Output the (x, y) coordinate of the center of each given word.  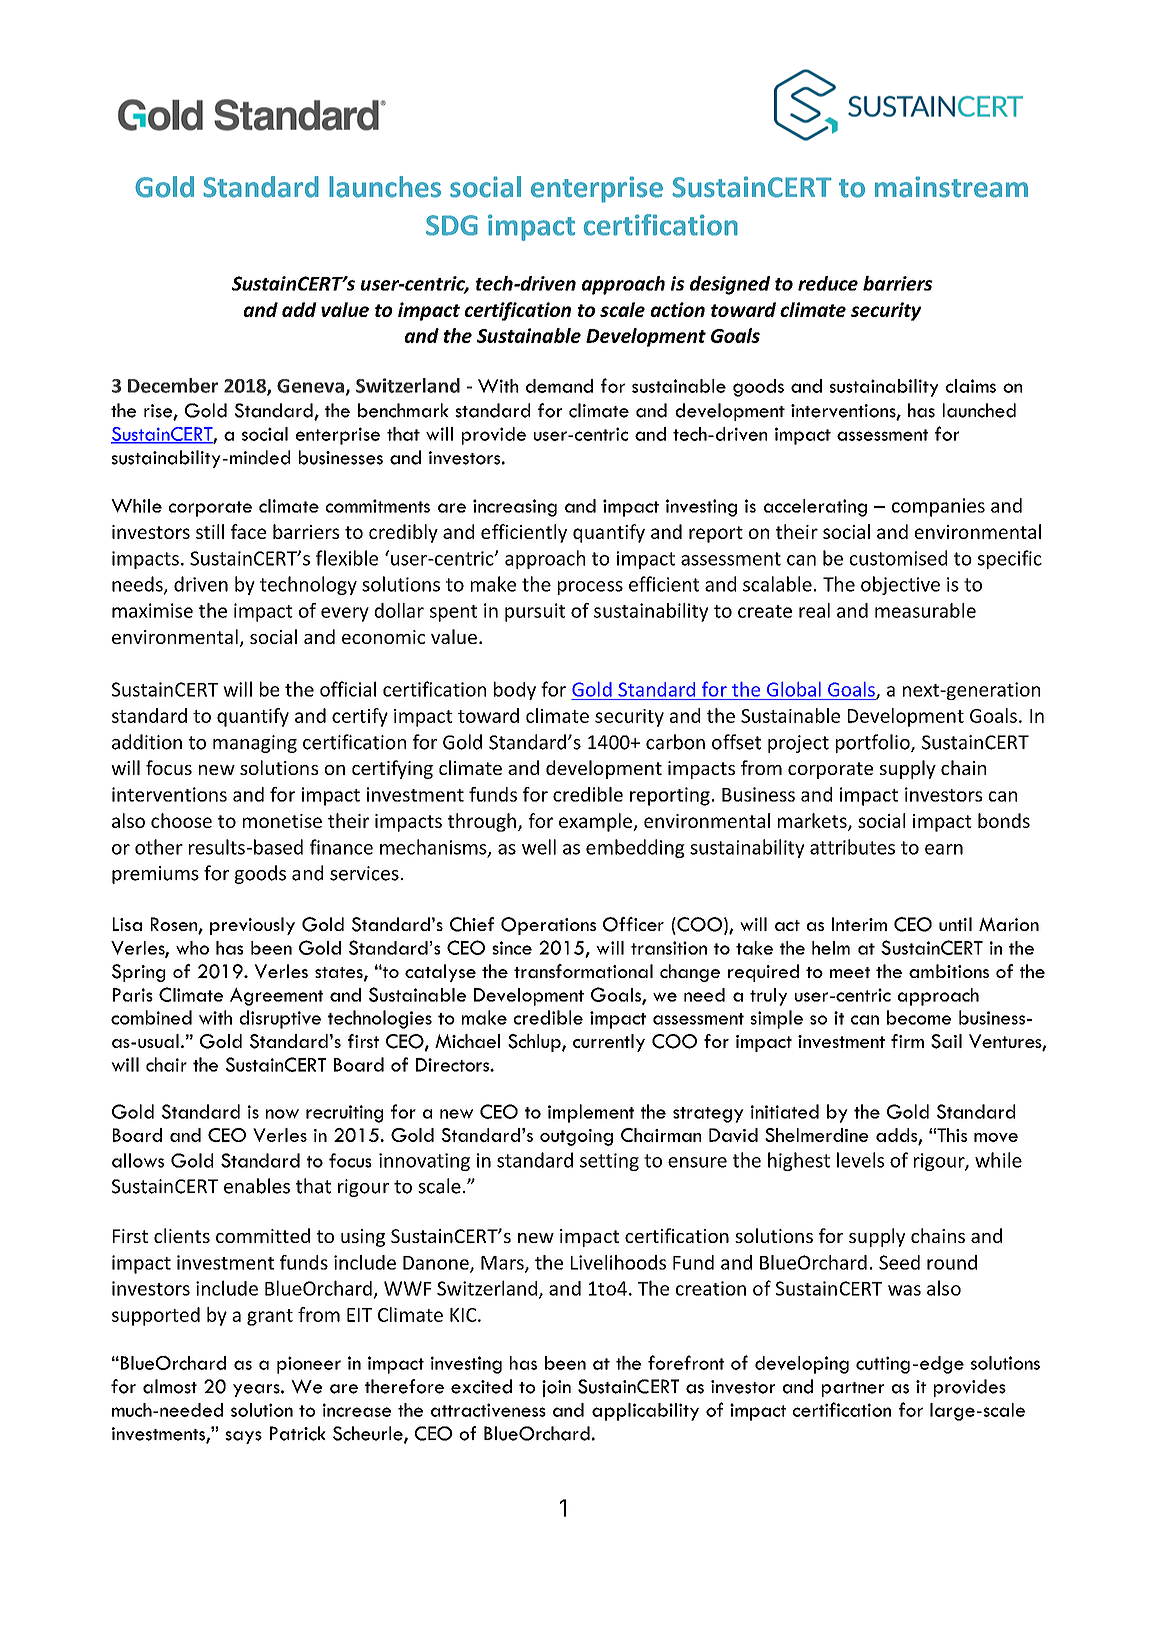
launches (385, 187)
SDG (452, 225)
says (243, 1437)
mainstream (951, 187)
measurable (925, 610)
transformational (583, 971)
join (556, 1388)
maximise (152, 610)
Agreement (276, 997)
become (919, 1017)
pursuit (535, 612)
